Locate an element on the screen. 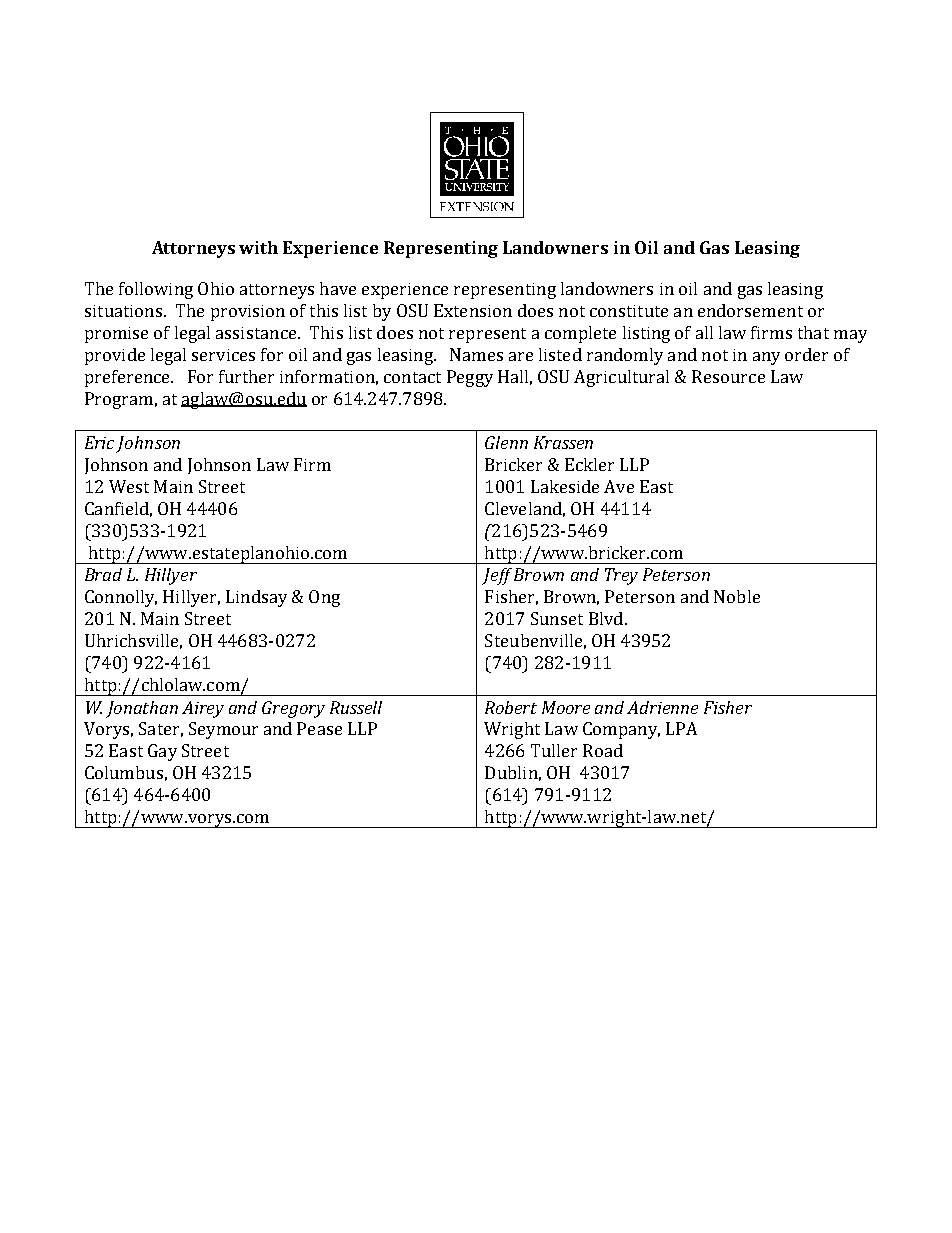 The height and width of the screenshot is (1233, 952). Lindsay is located at coordinates (256, 598).
